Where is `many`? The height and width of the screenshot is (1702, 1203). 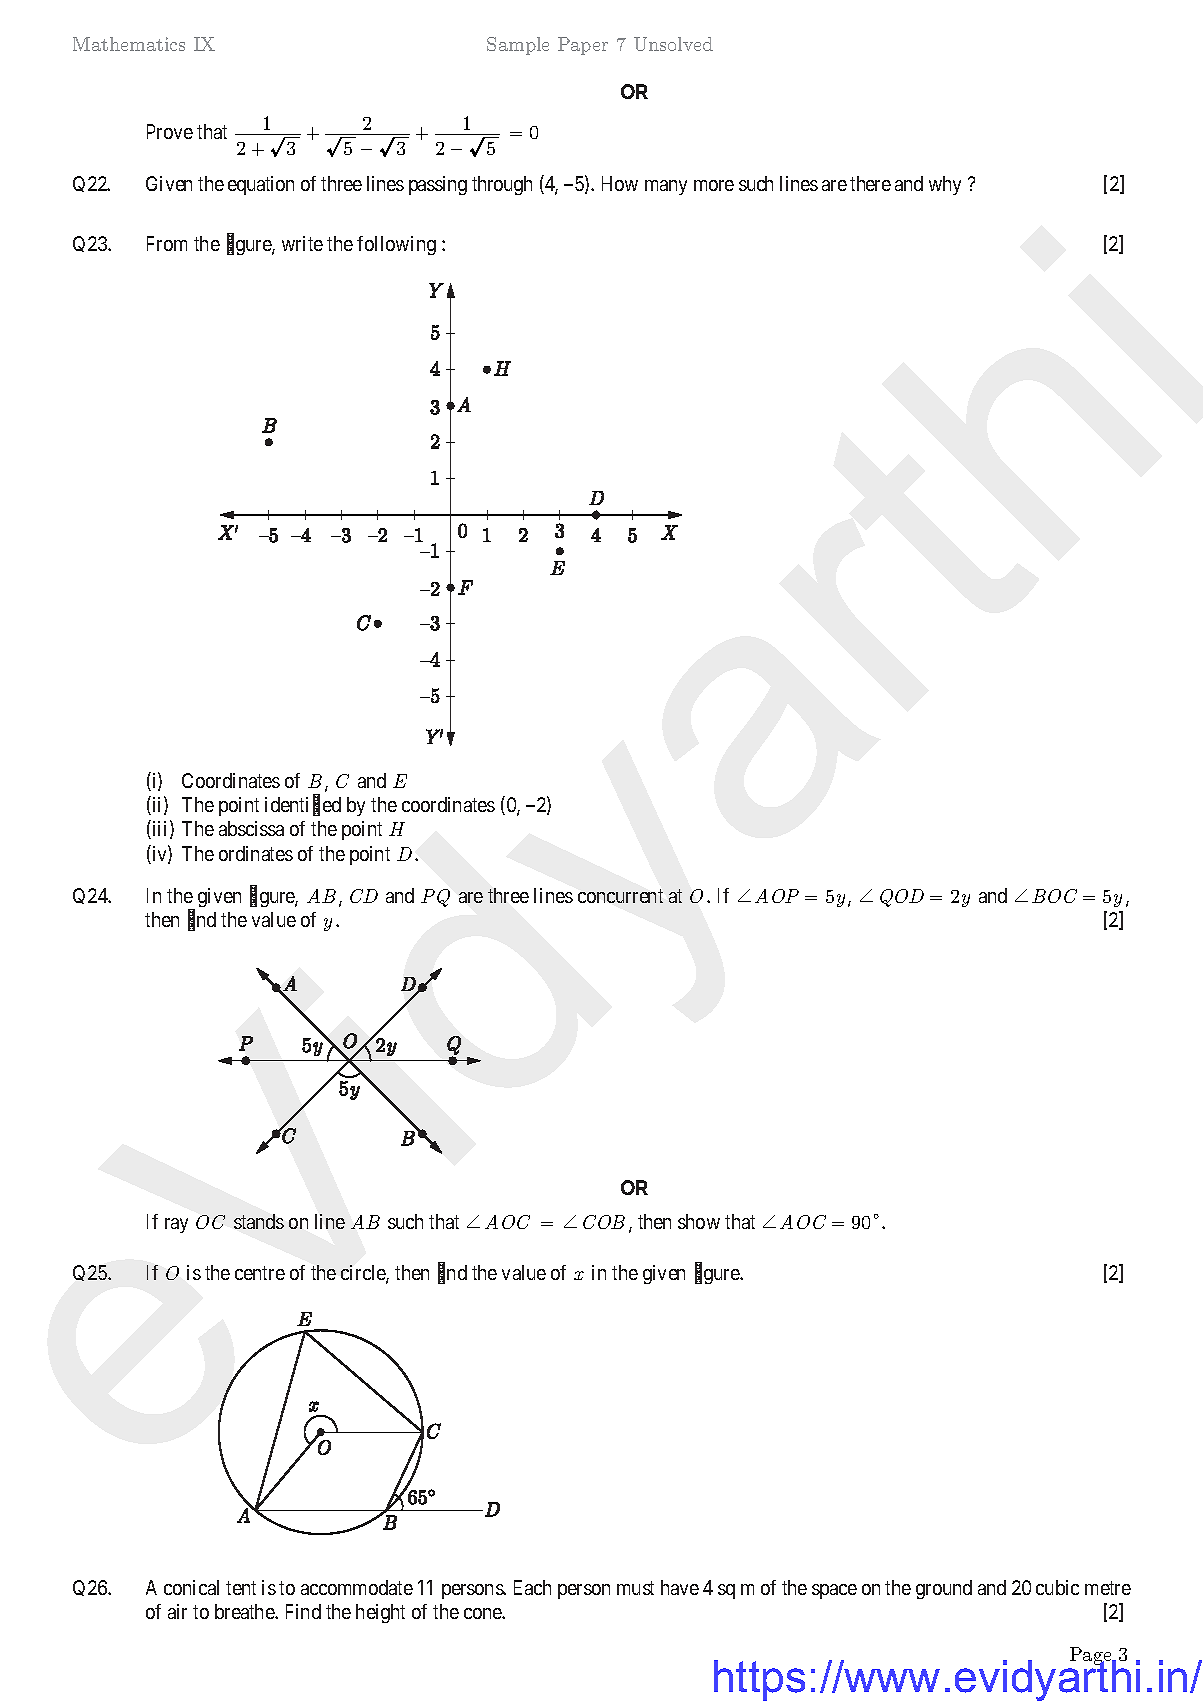
many is located at coordinates (666, 187).
